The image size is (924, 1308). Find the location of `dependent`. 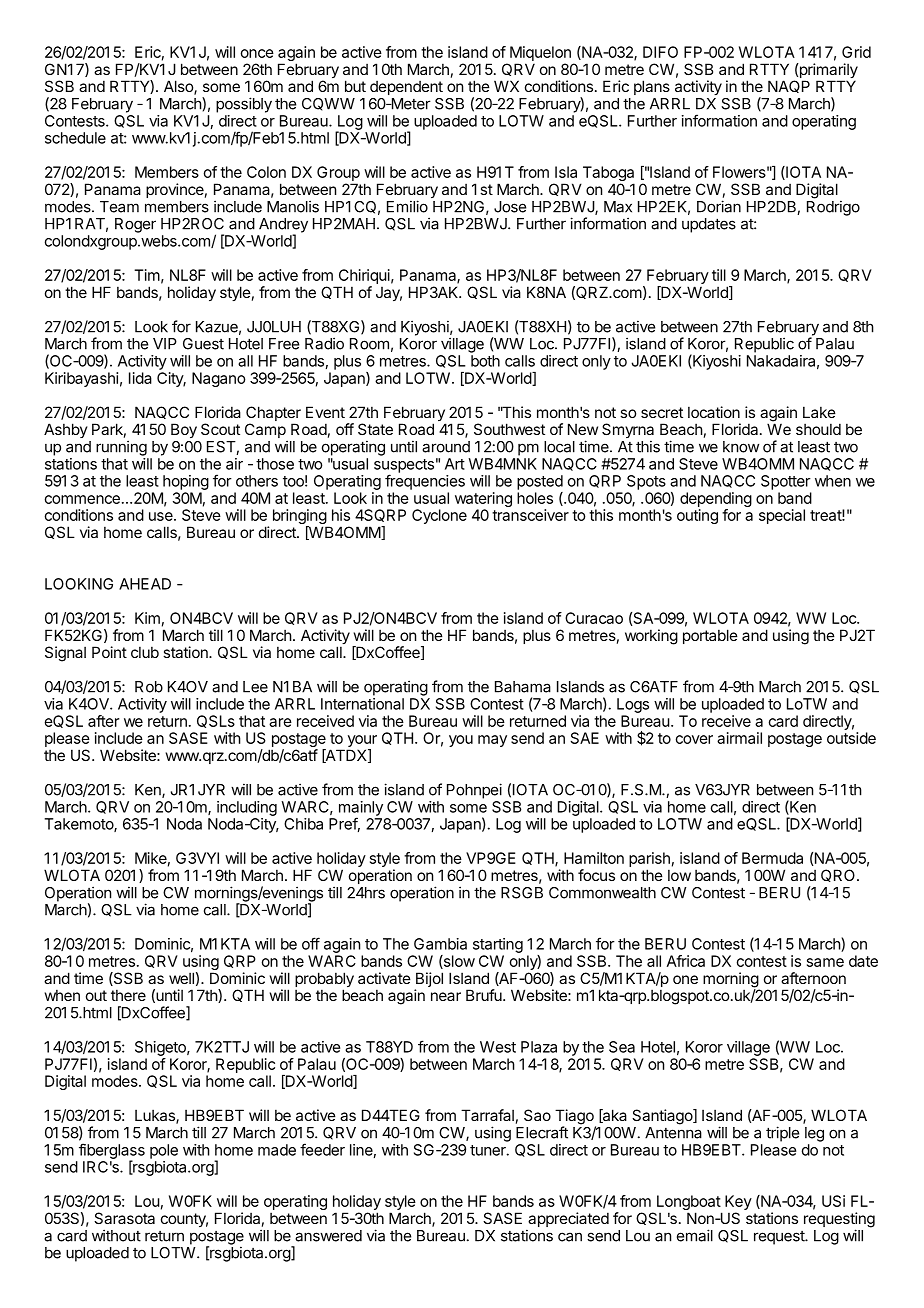

dependent is located at coordinates (406, 88).
